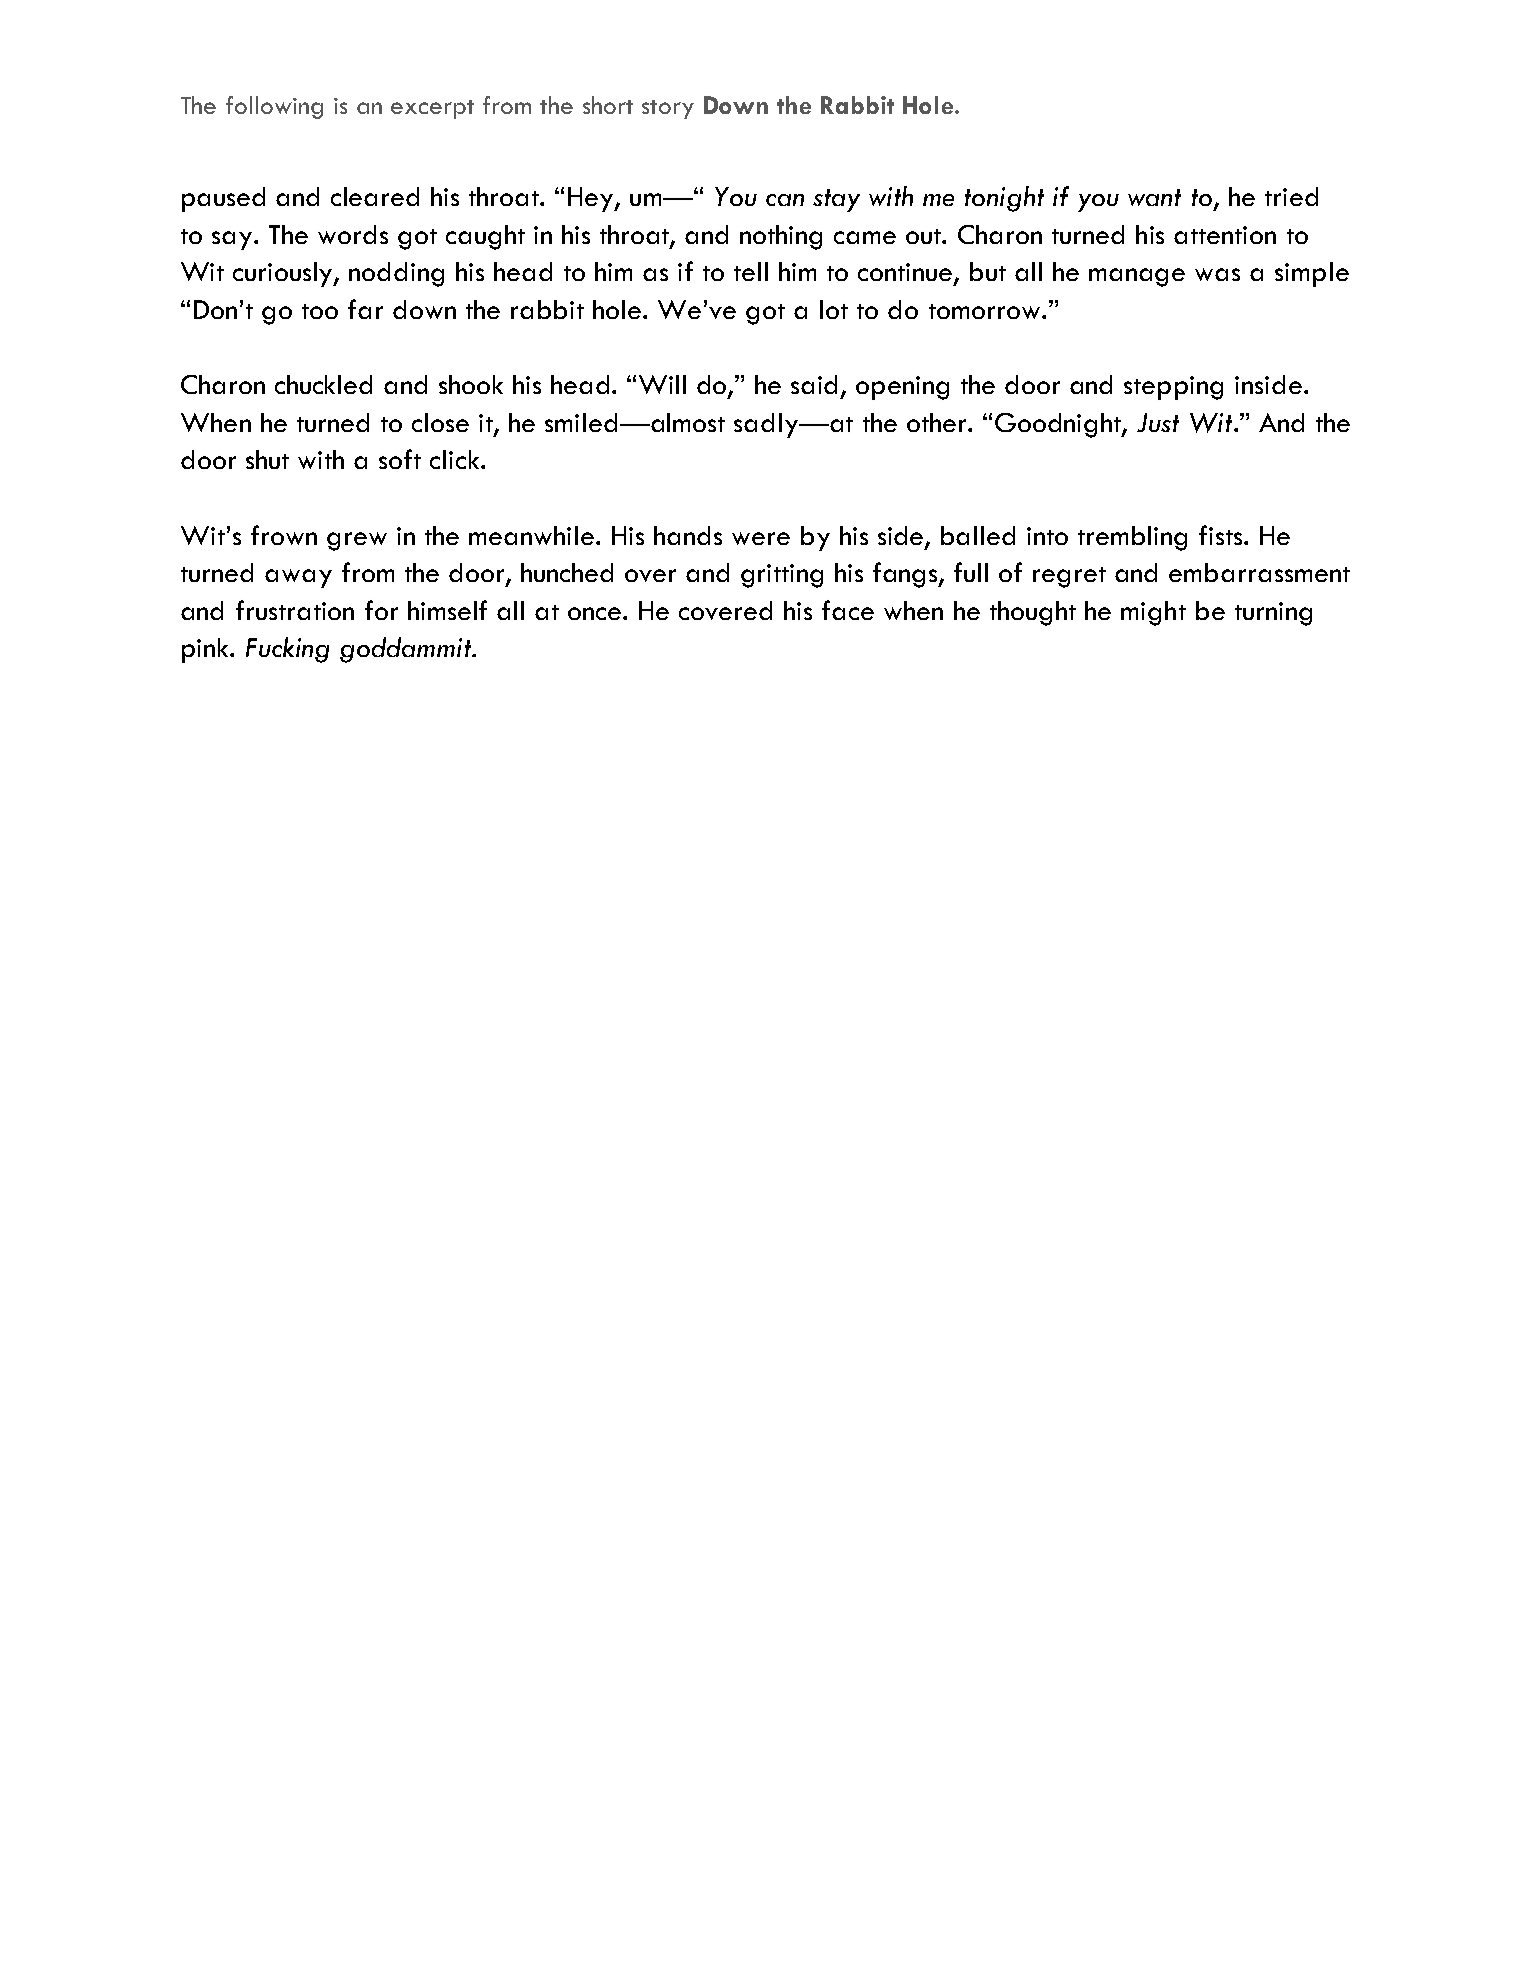 This screenshot has width=1532, height=1983. What do you see at coordinates (353, 234) in the screenshot?
I see `words` at bounding box center [353, 234].
